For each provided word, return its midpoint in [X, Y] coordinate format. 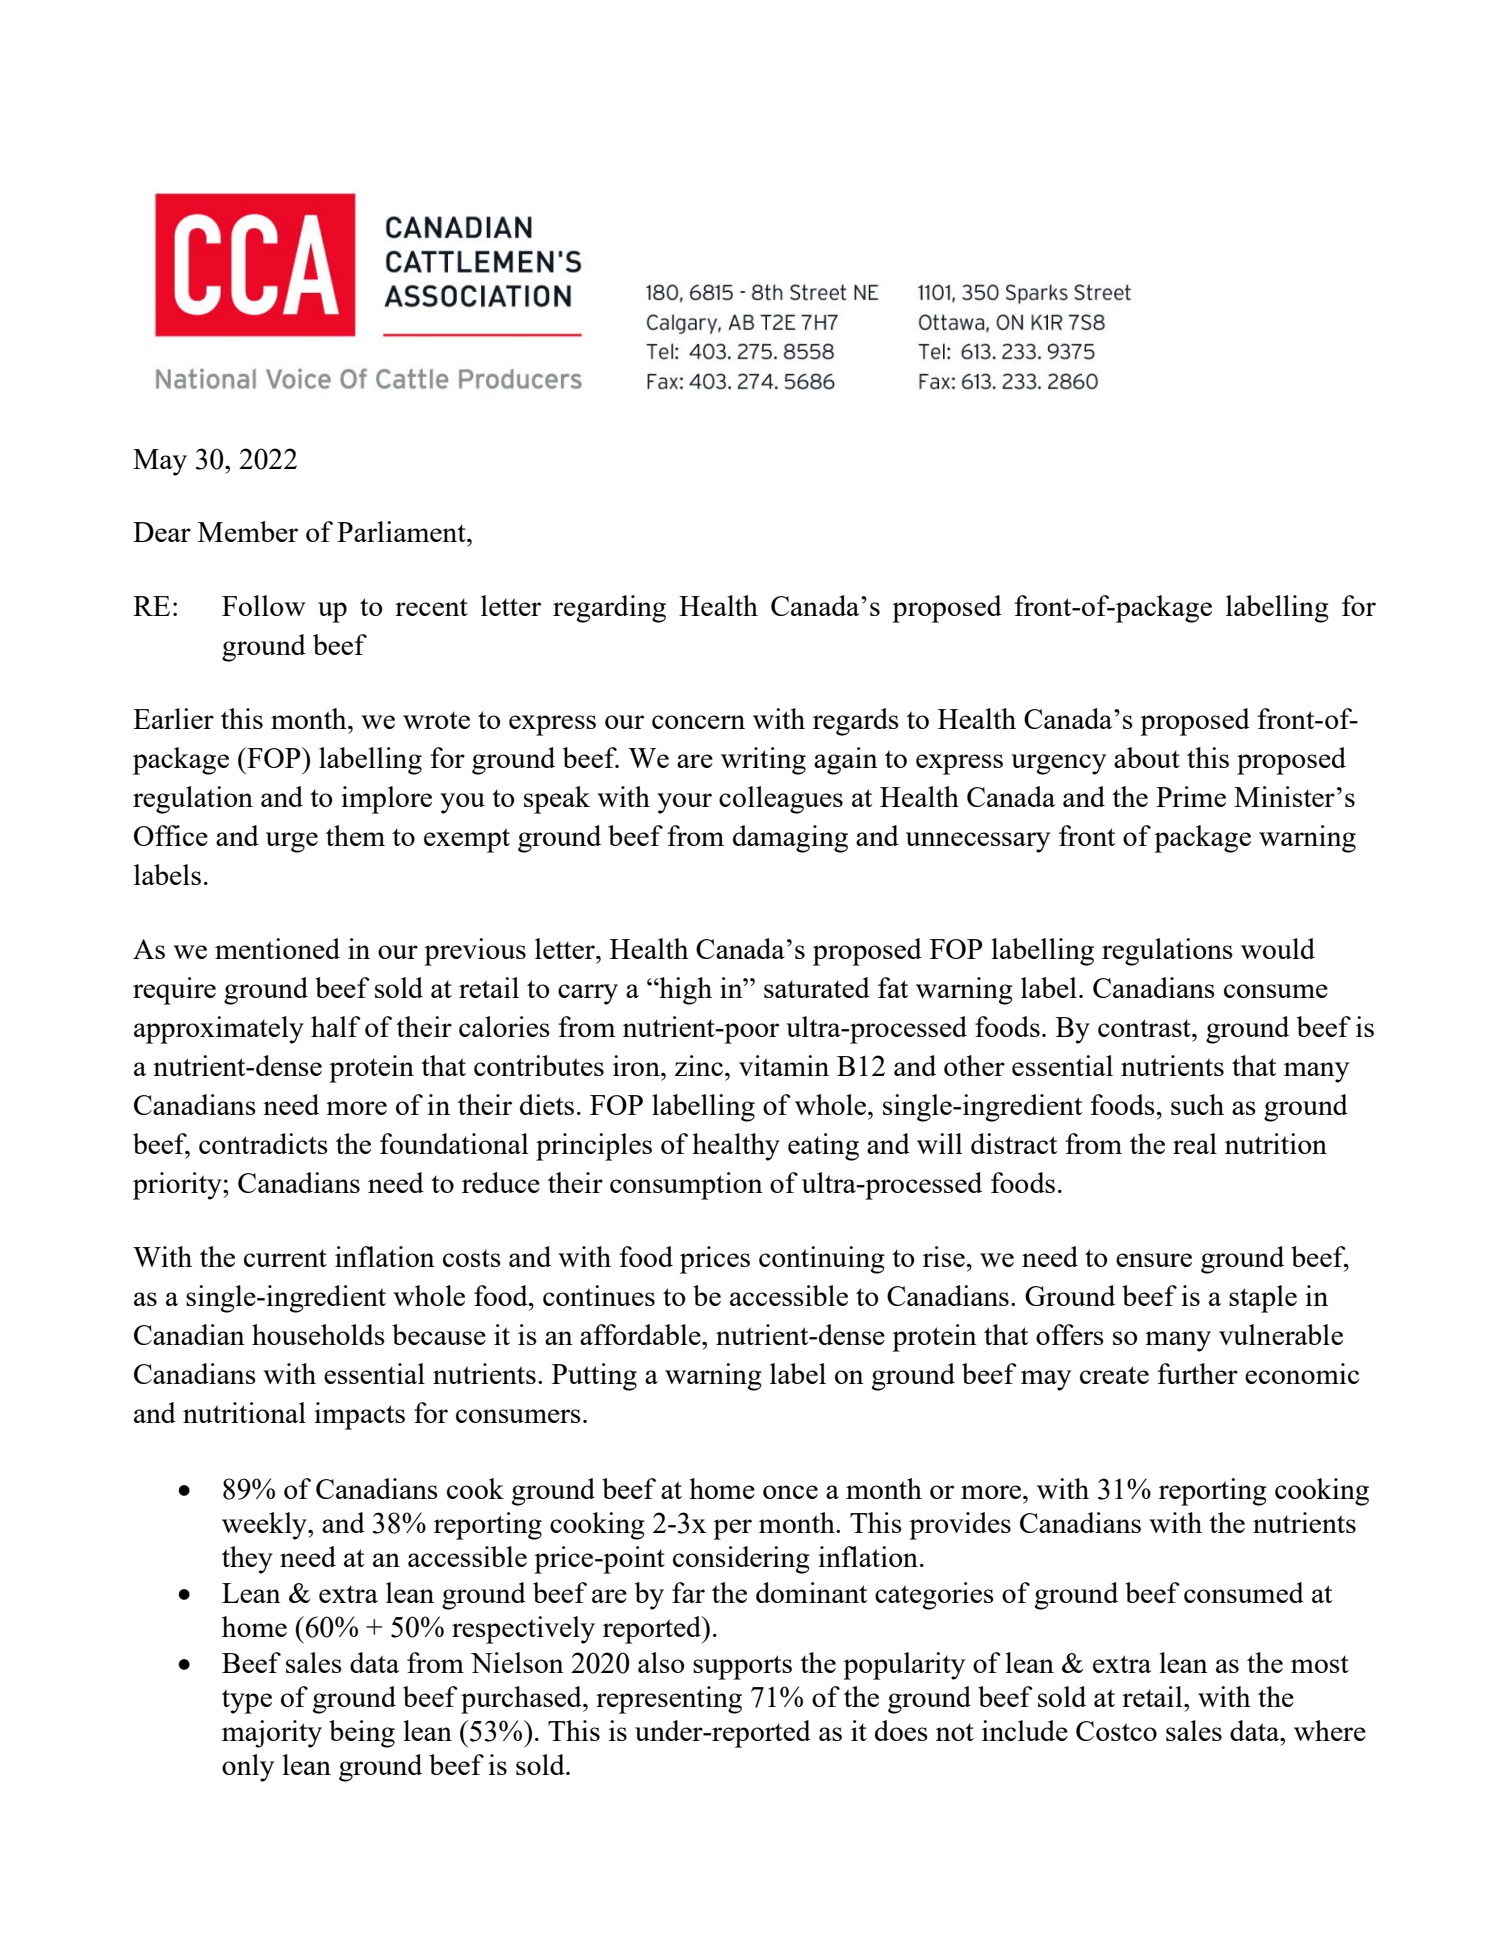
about [1147, 757]
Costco [1116, 1731]
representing [669, 1700]
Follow [264, 605]
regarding [609, 609]
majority [272, 1734]
